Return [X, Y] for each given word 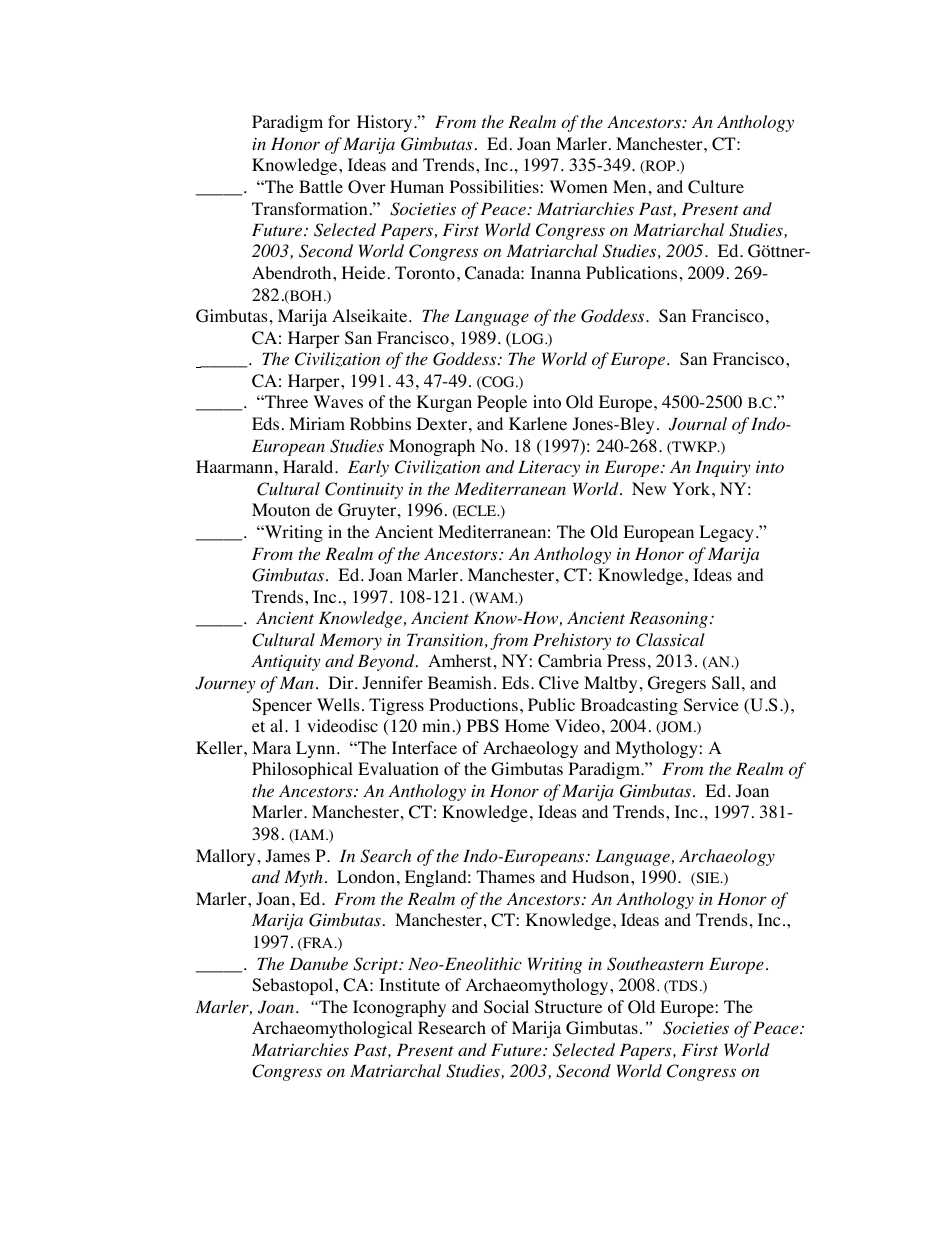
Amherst [459, 660]
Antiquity [285, 662]
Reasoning [668, 619]
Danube [318, 963]
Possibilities [495, 187]
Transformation [309, 209]
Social [506, 1007]
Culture [716, 187]
